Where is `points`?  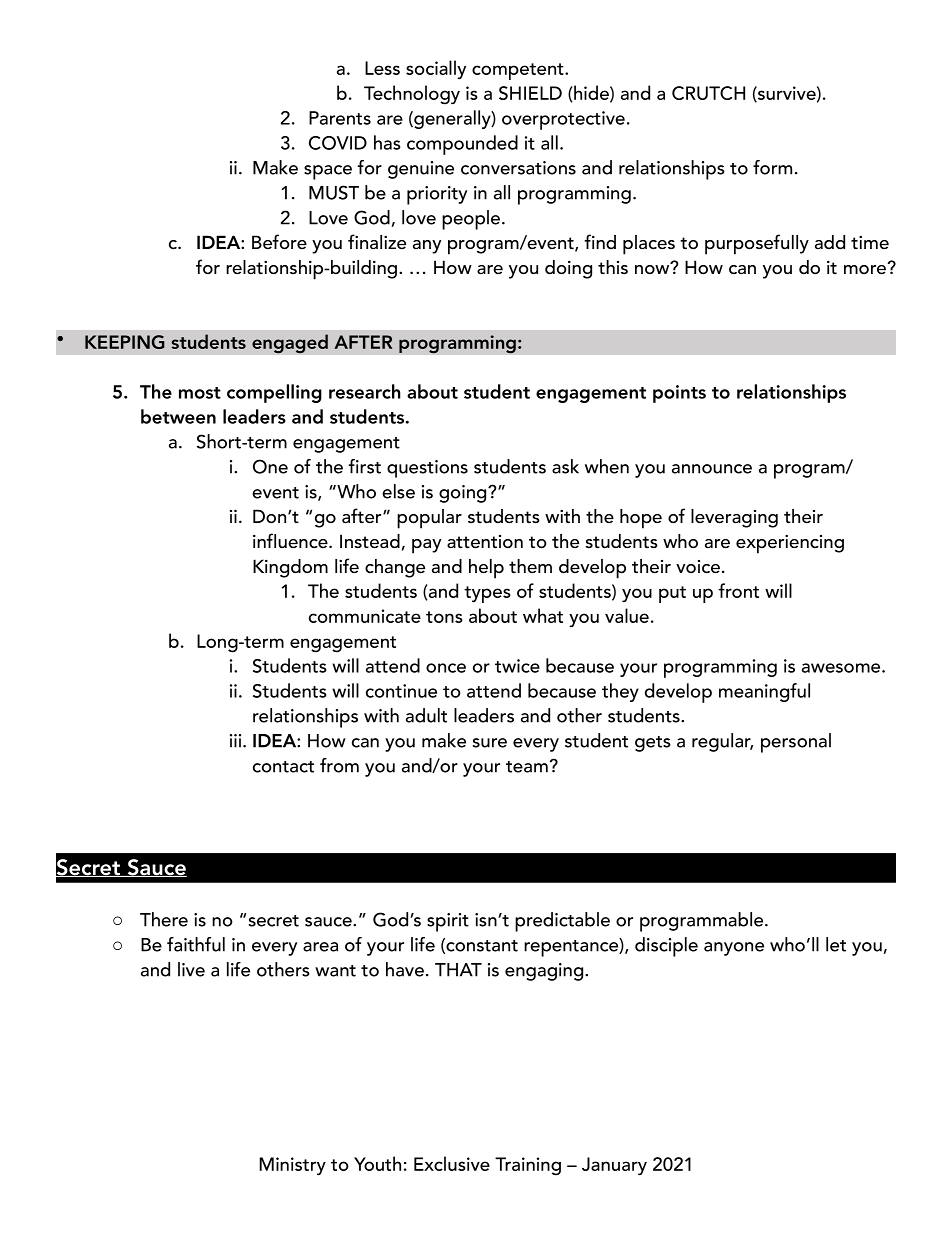 points is located at coordinates (679, 394).
